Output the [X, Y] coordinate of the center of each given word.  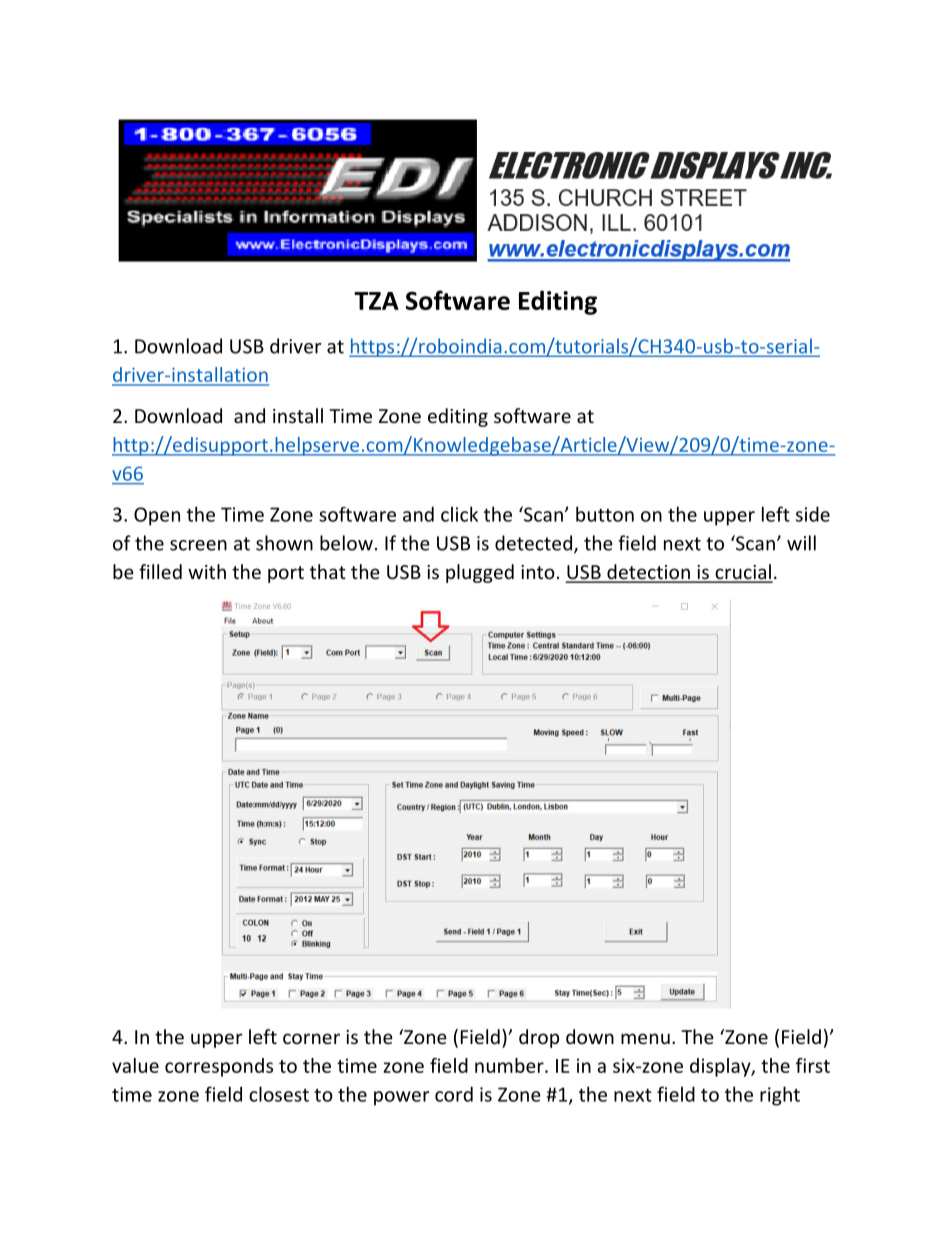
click [459, 514]
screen [198, 545]
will [801, 543]
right [780, 1096]
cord [454, 1094]
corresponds [219, 1067]
